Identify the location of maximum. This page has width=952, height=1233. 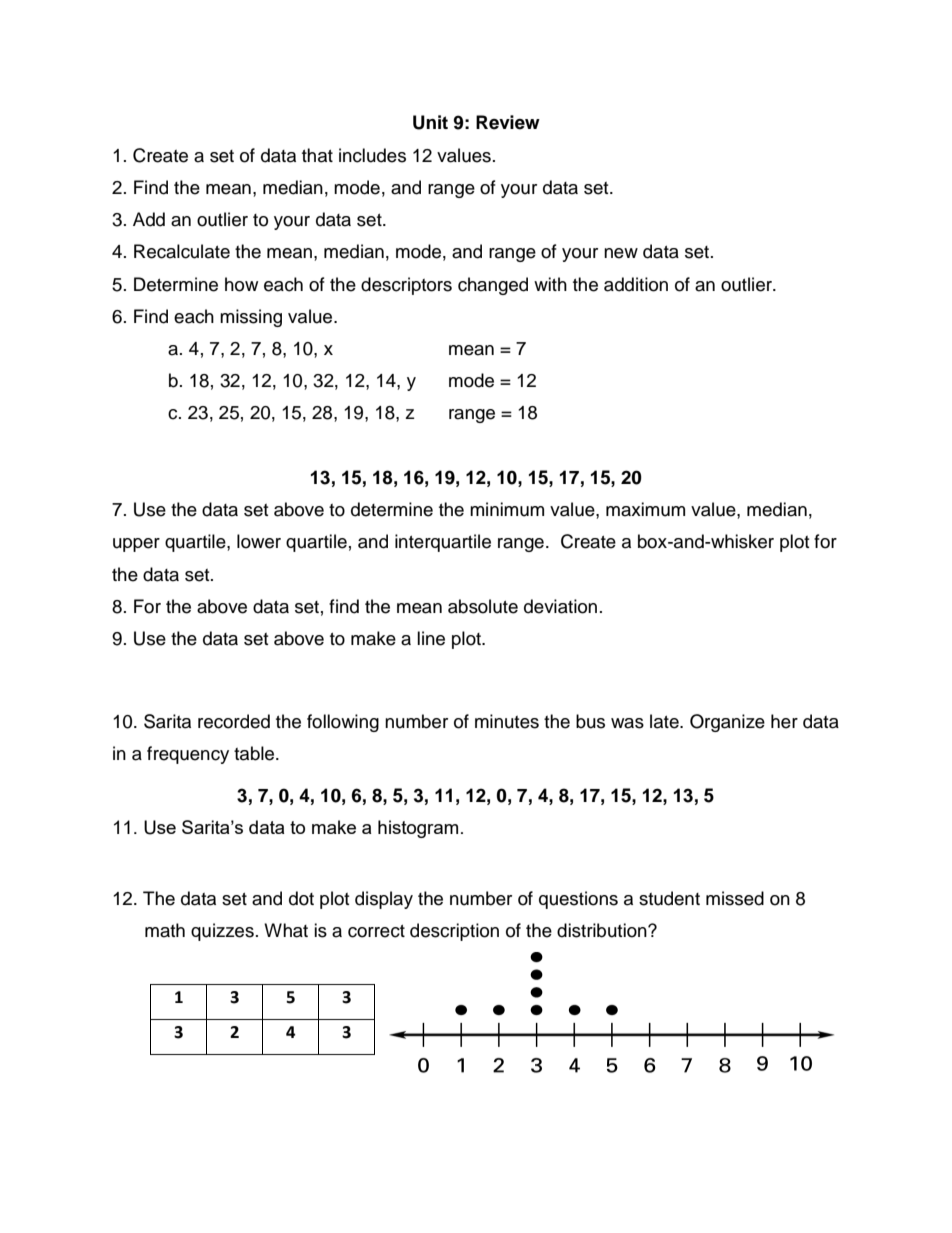
(645, 509).
